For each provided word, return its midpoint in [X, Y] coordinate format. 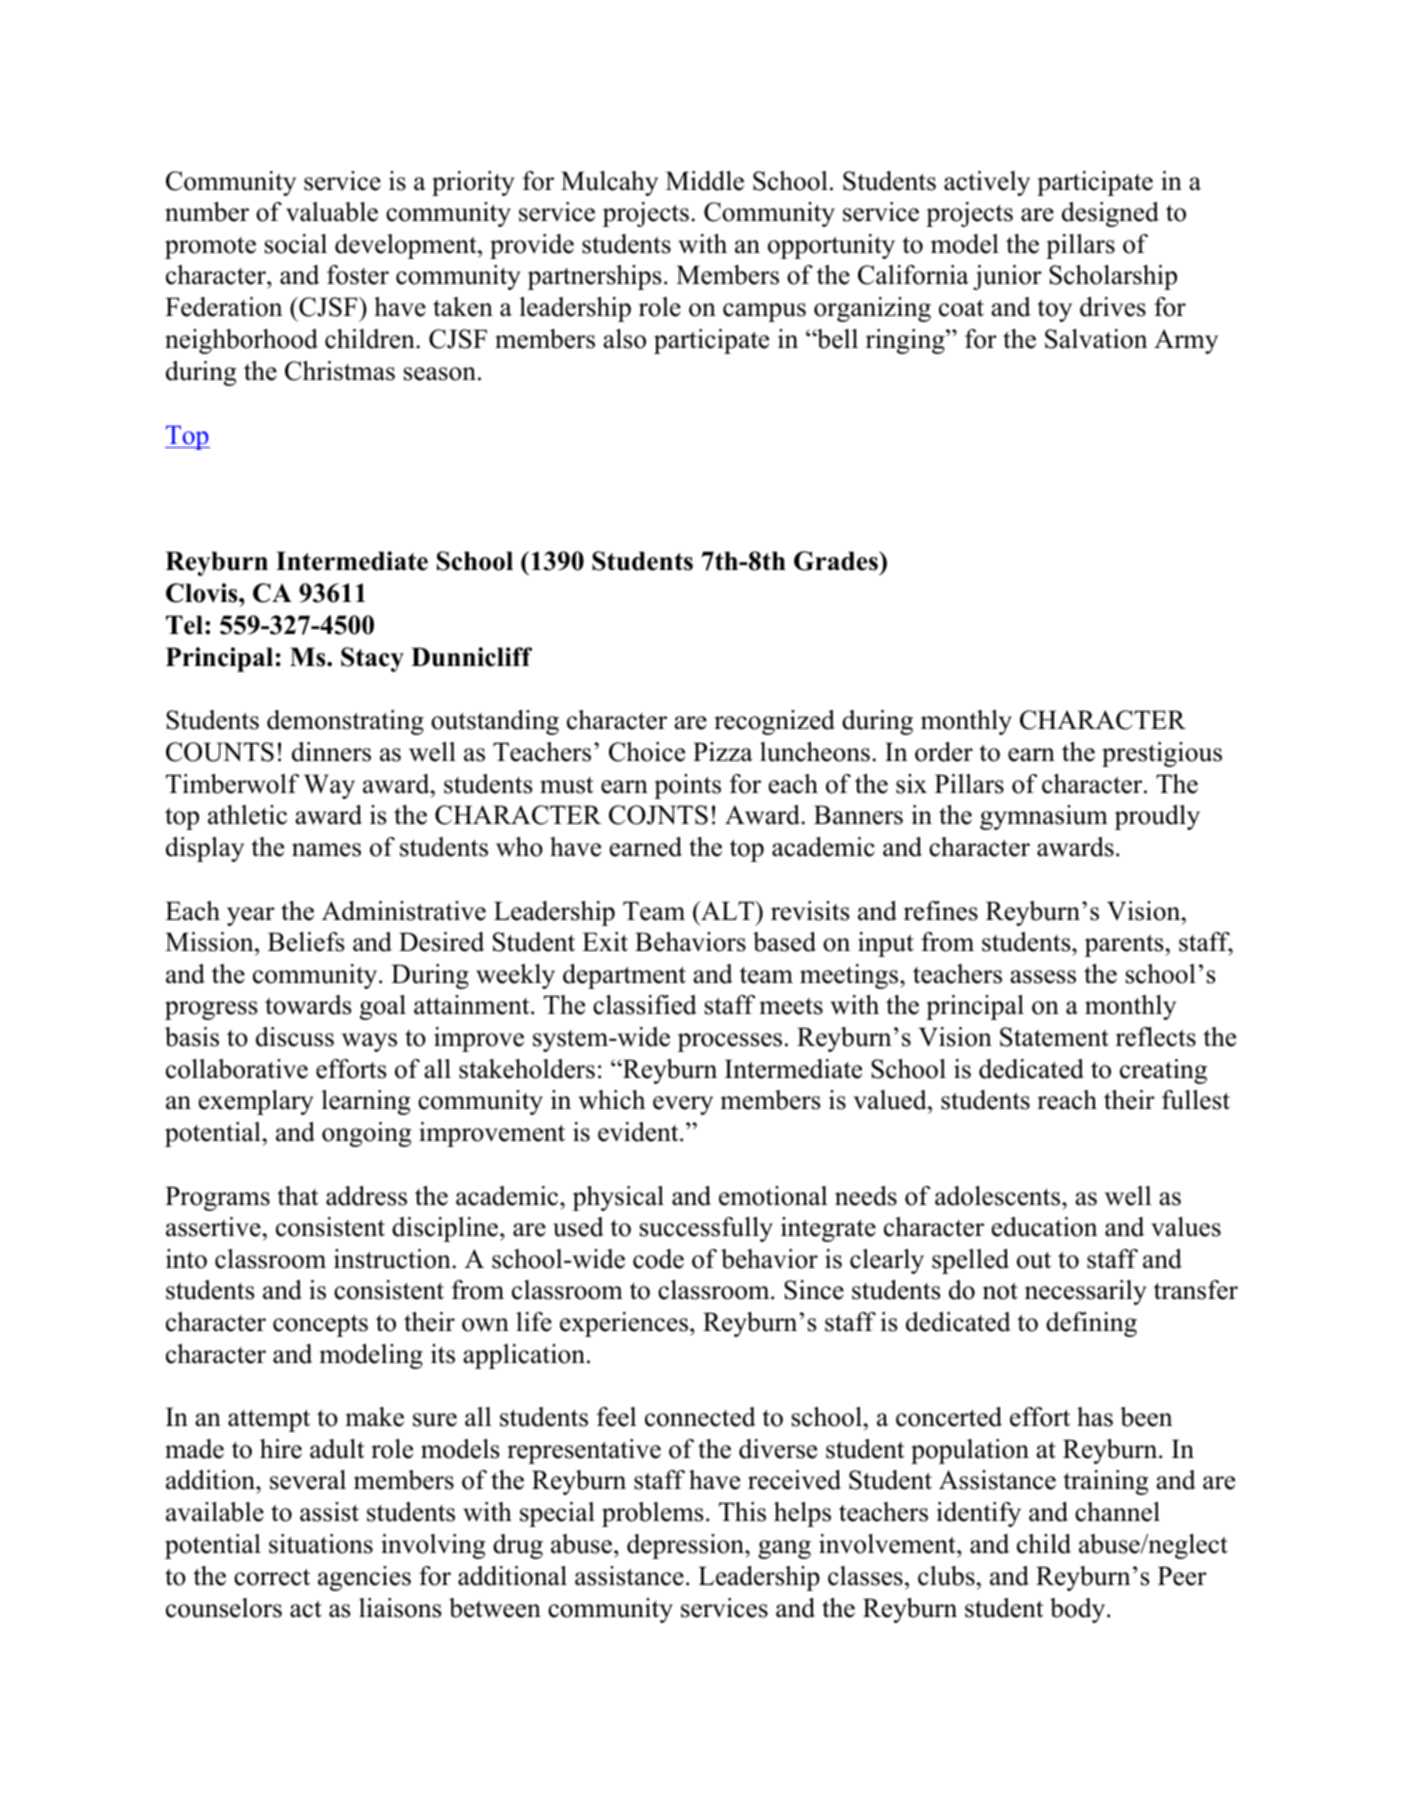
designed [1110, 214]
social [296, 244]
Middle [705, 181]
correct [272, 1577]
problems [653, 1514]
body [1079, 1610]
